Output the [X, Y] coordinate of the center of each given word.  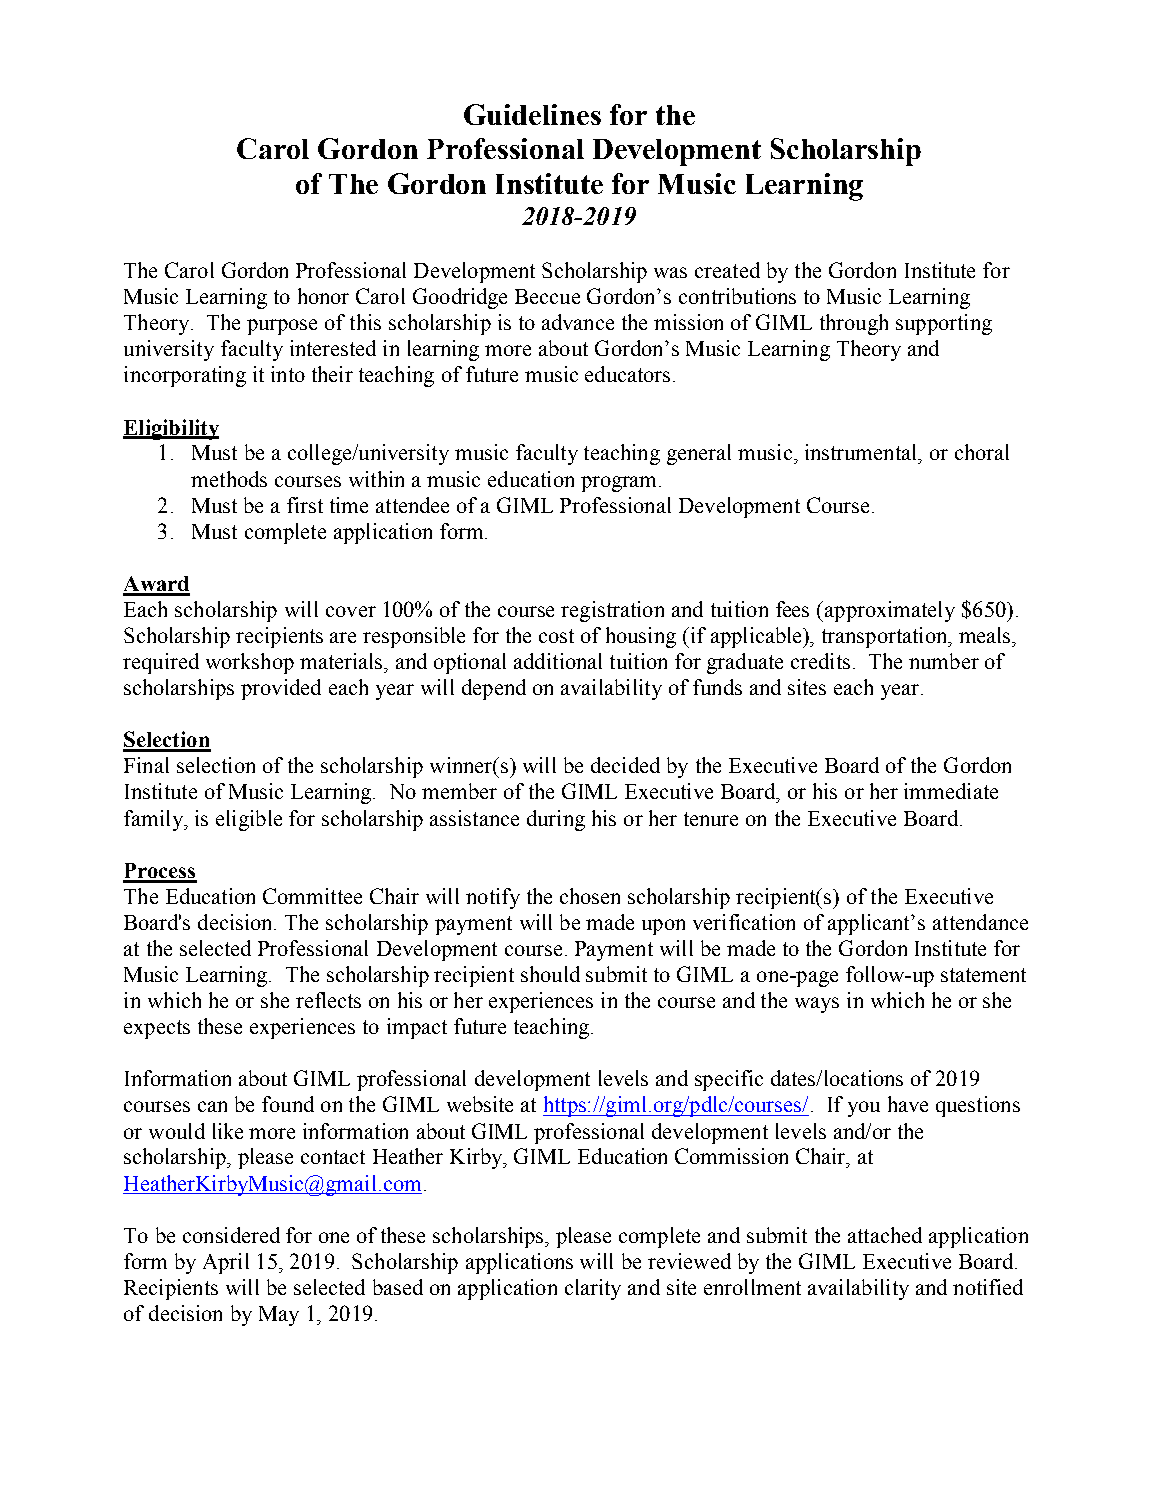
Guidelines [532, 114]
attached [885, 1235]
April [226, 1263]
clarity [593, 1289]
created [727, 270]
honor [323, 296]
